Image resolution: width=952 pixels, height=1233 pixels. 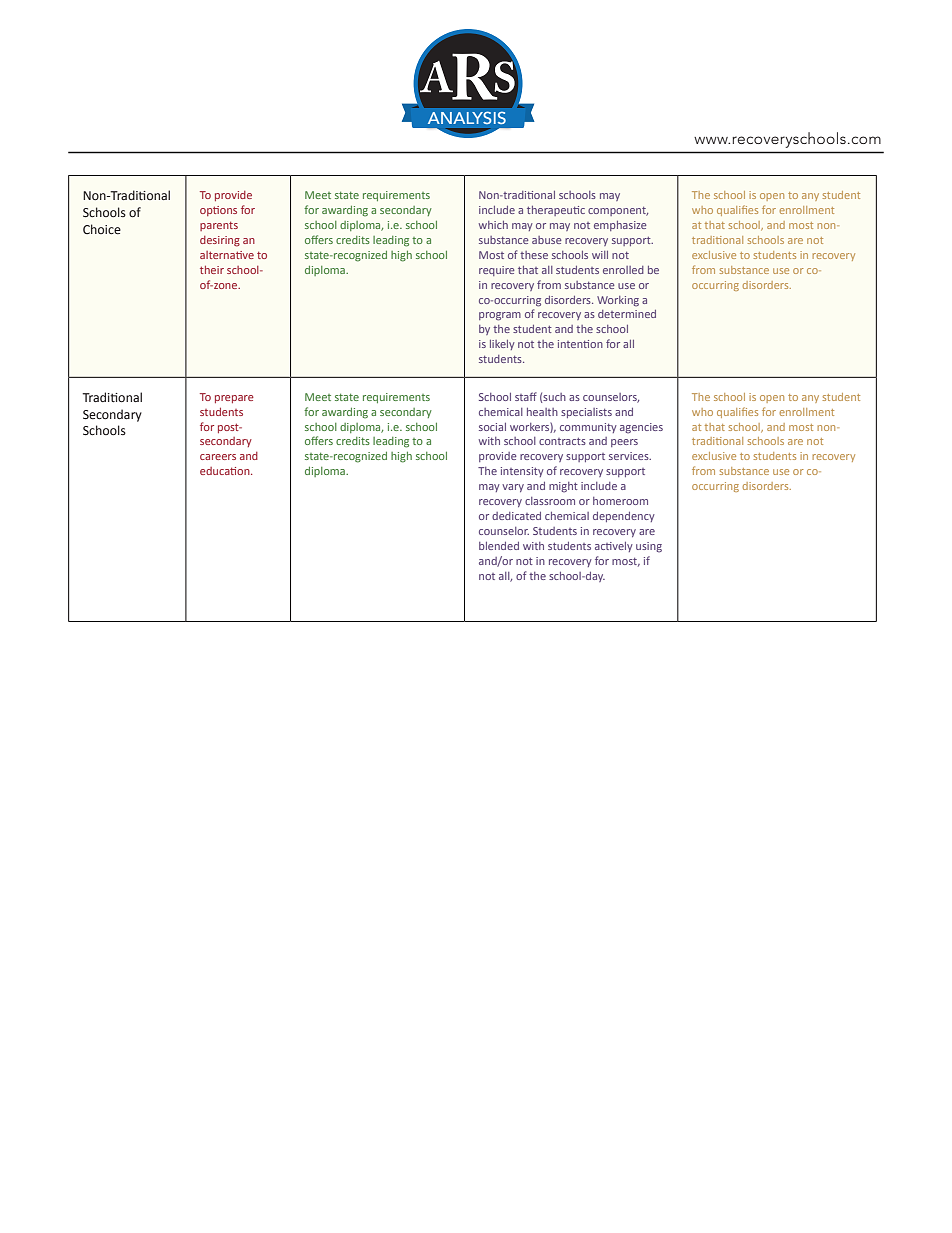 What do you see at coordinates (614, 547) in the image?
I see `actively` at bounding box center [614, 547].
